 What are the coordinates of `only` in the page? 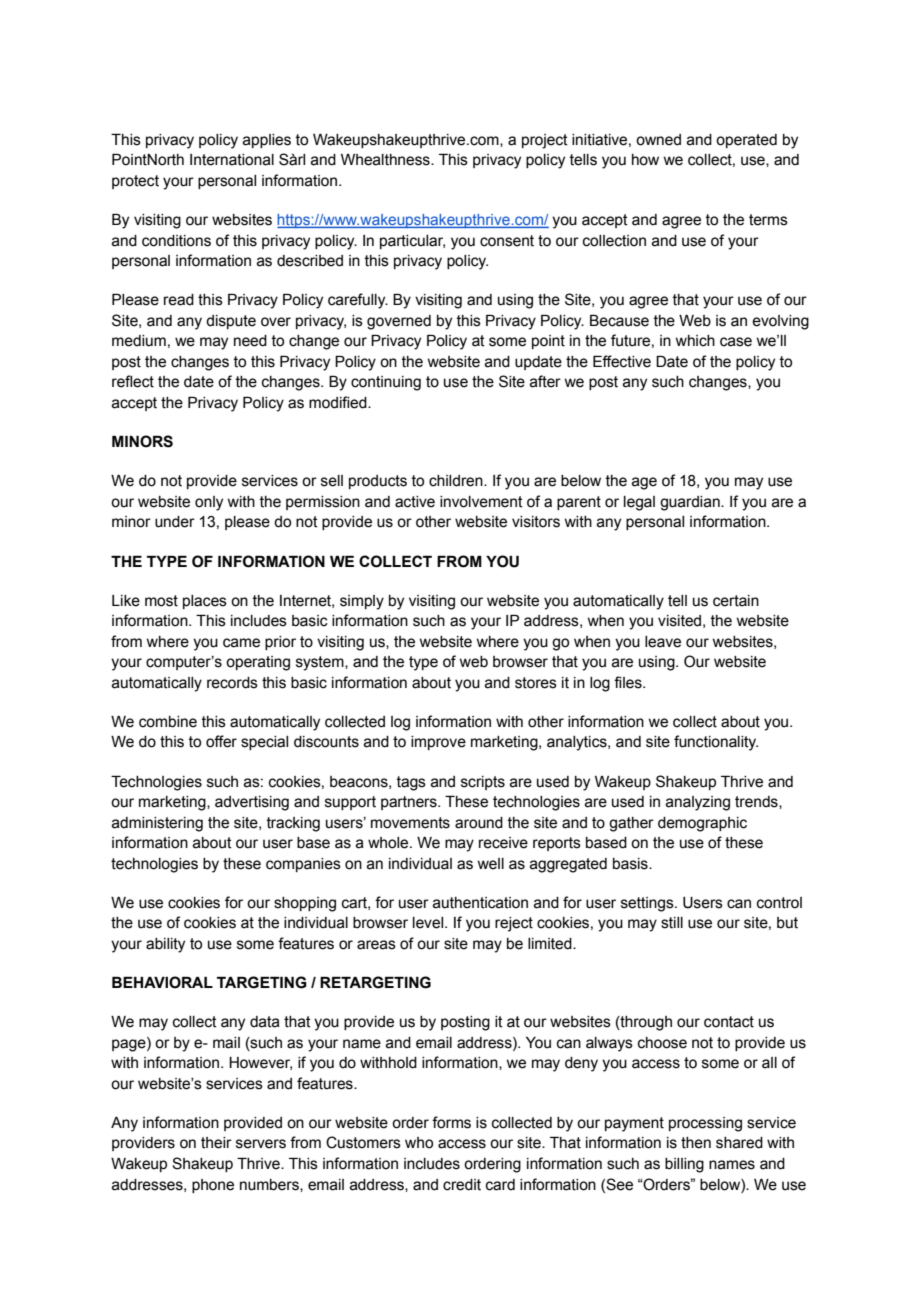 It's located at (209, 503).
